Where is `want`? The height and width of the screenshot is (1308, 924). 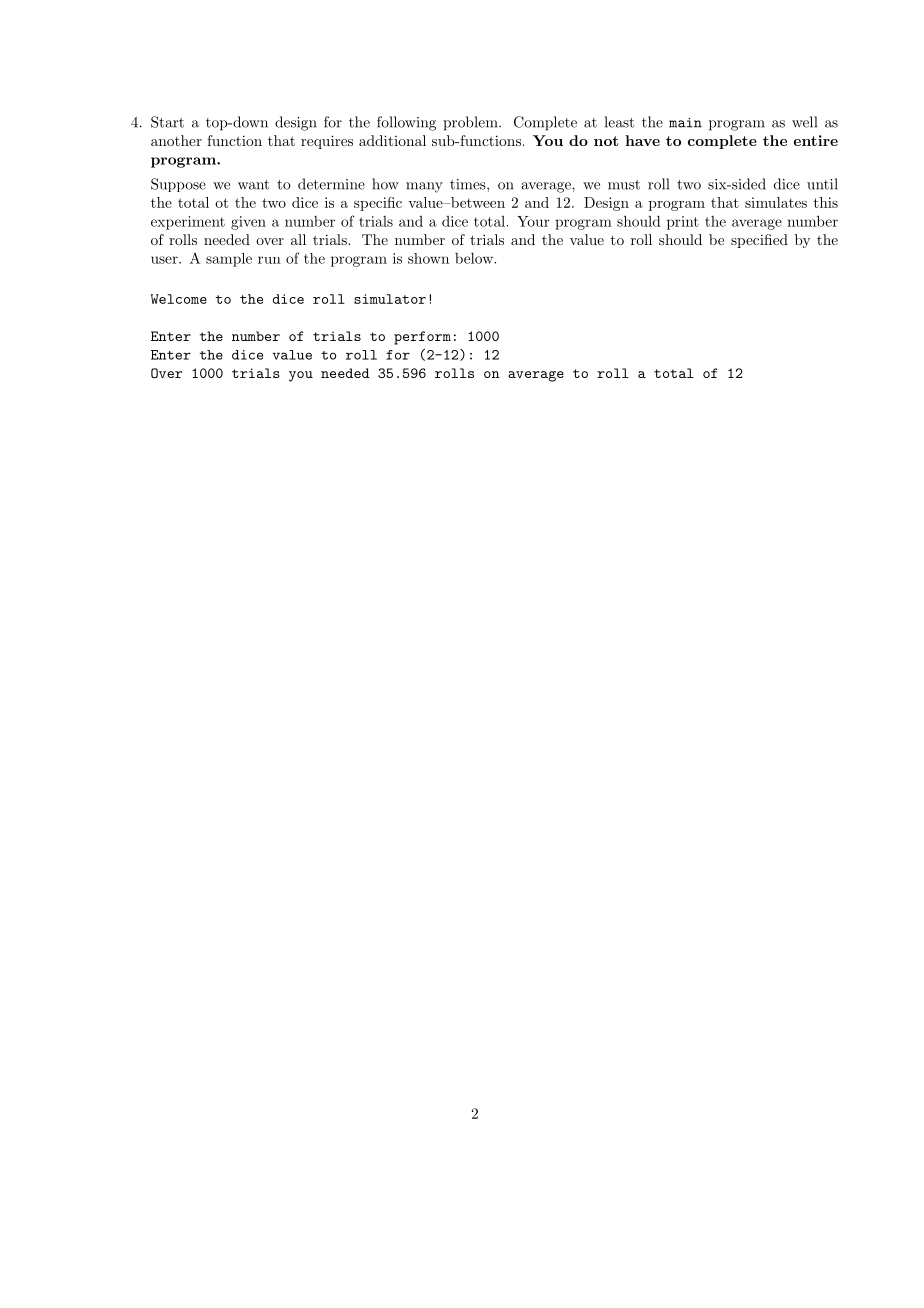
want is located at coordinates (253, 185).
